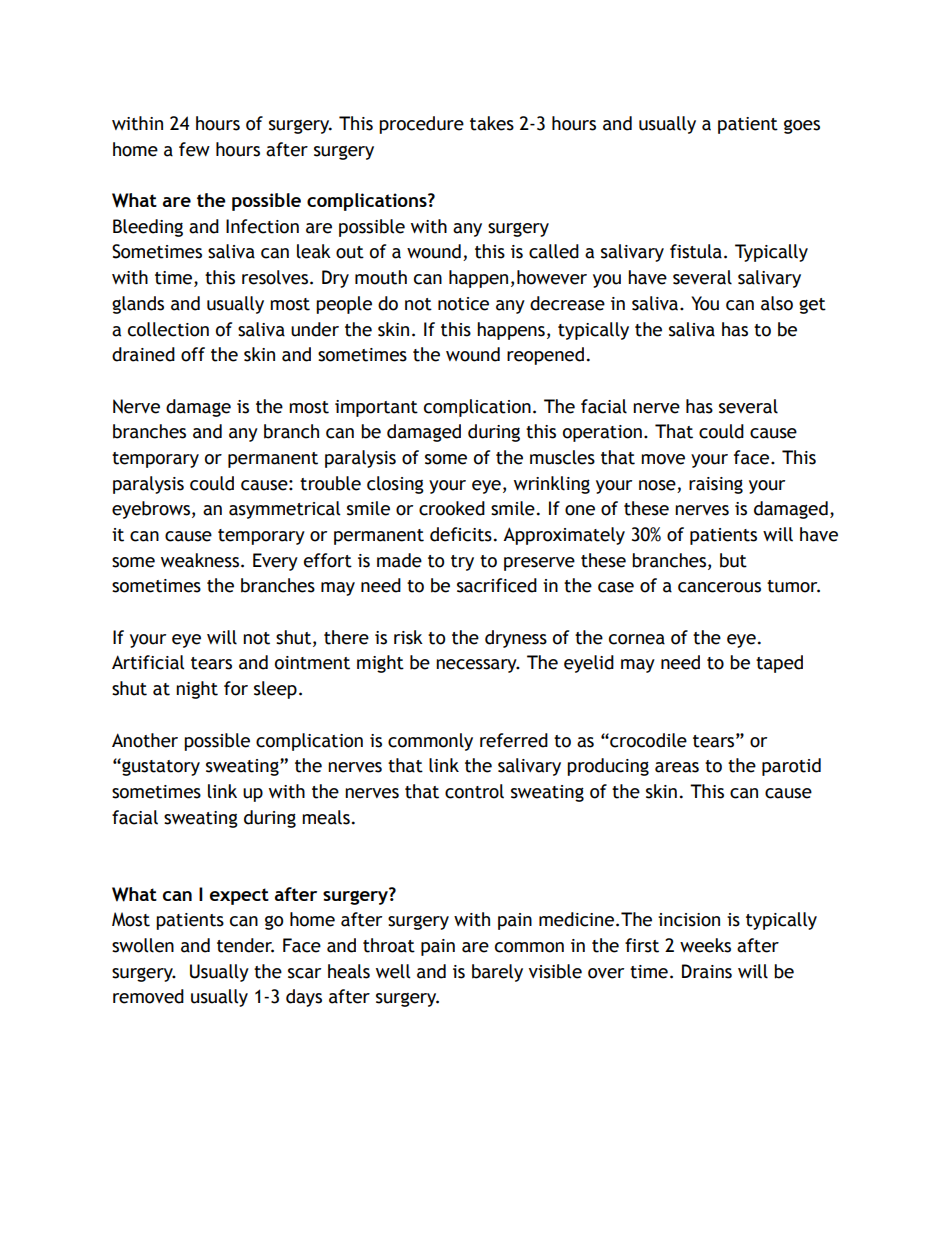  What do you see at coordinates (497, 973) in the page?
I see `barely` at bounding box center [497, 973].
